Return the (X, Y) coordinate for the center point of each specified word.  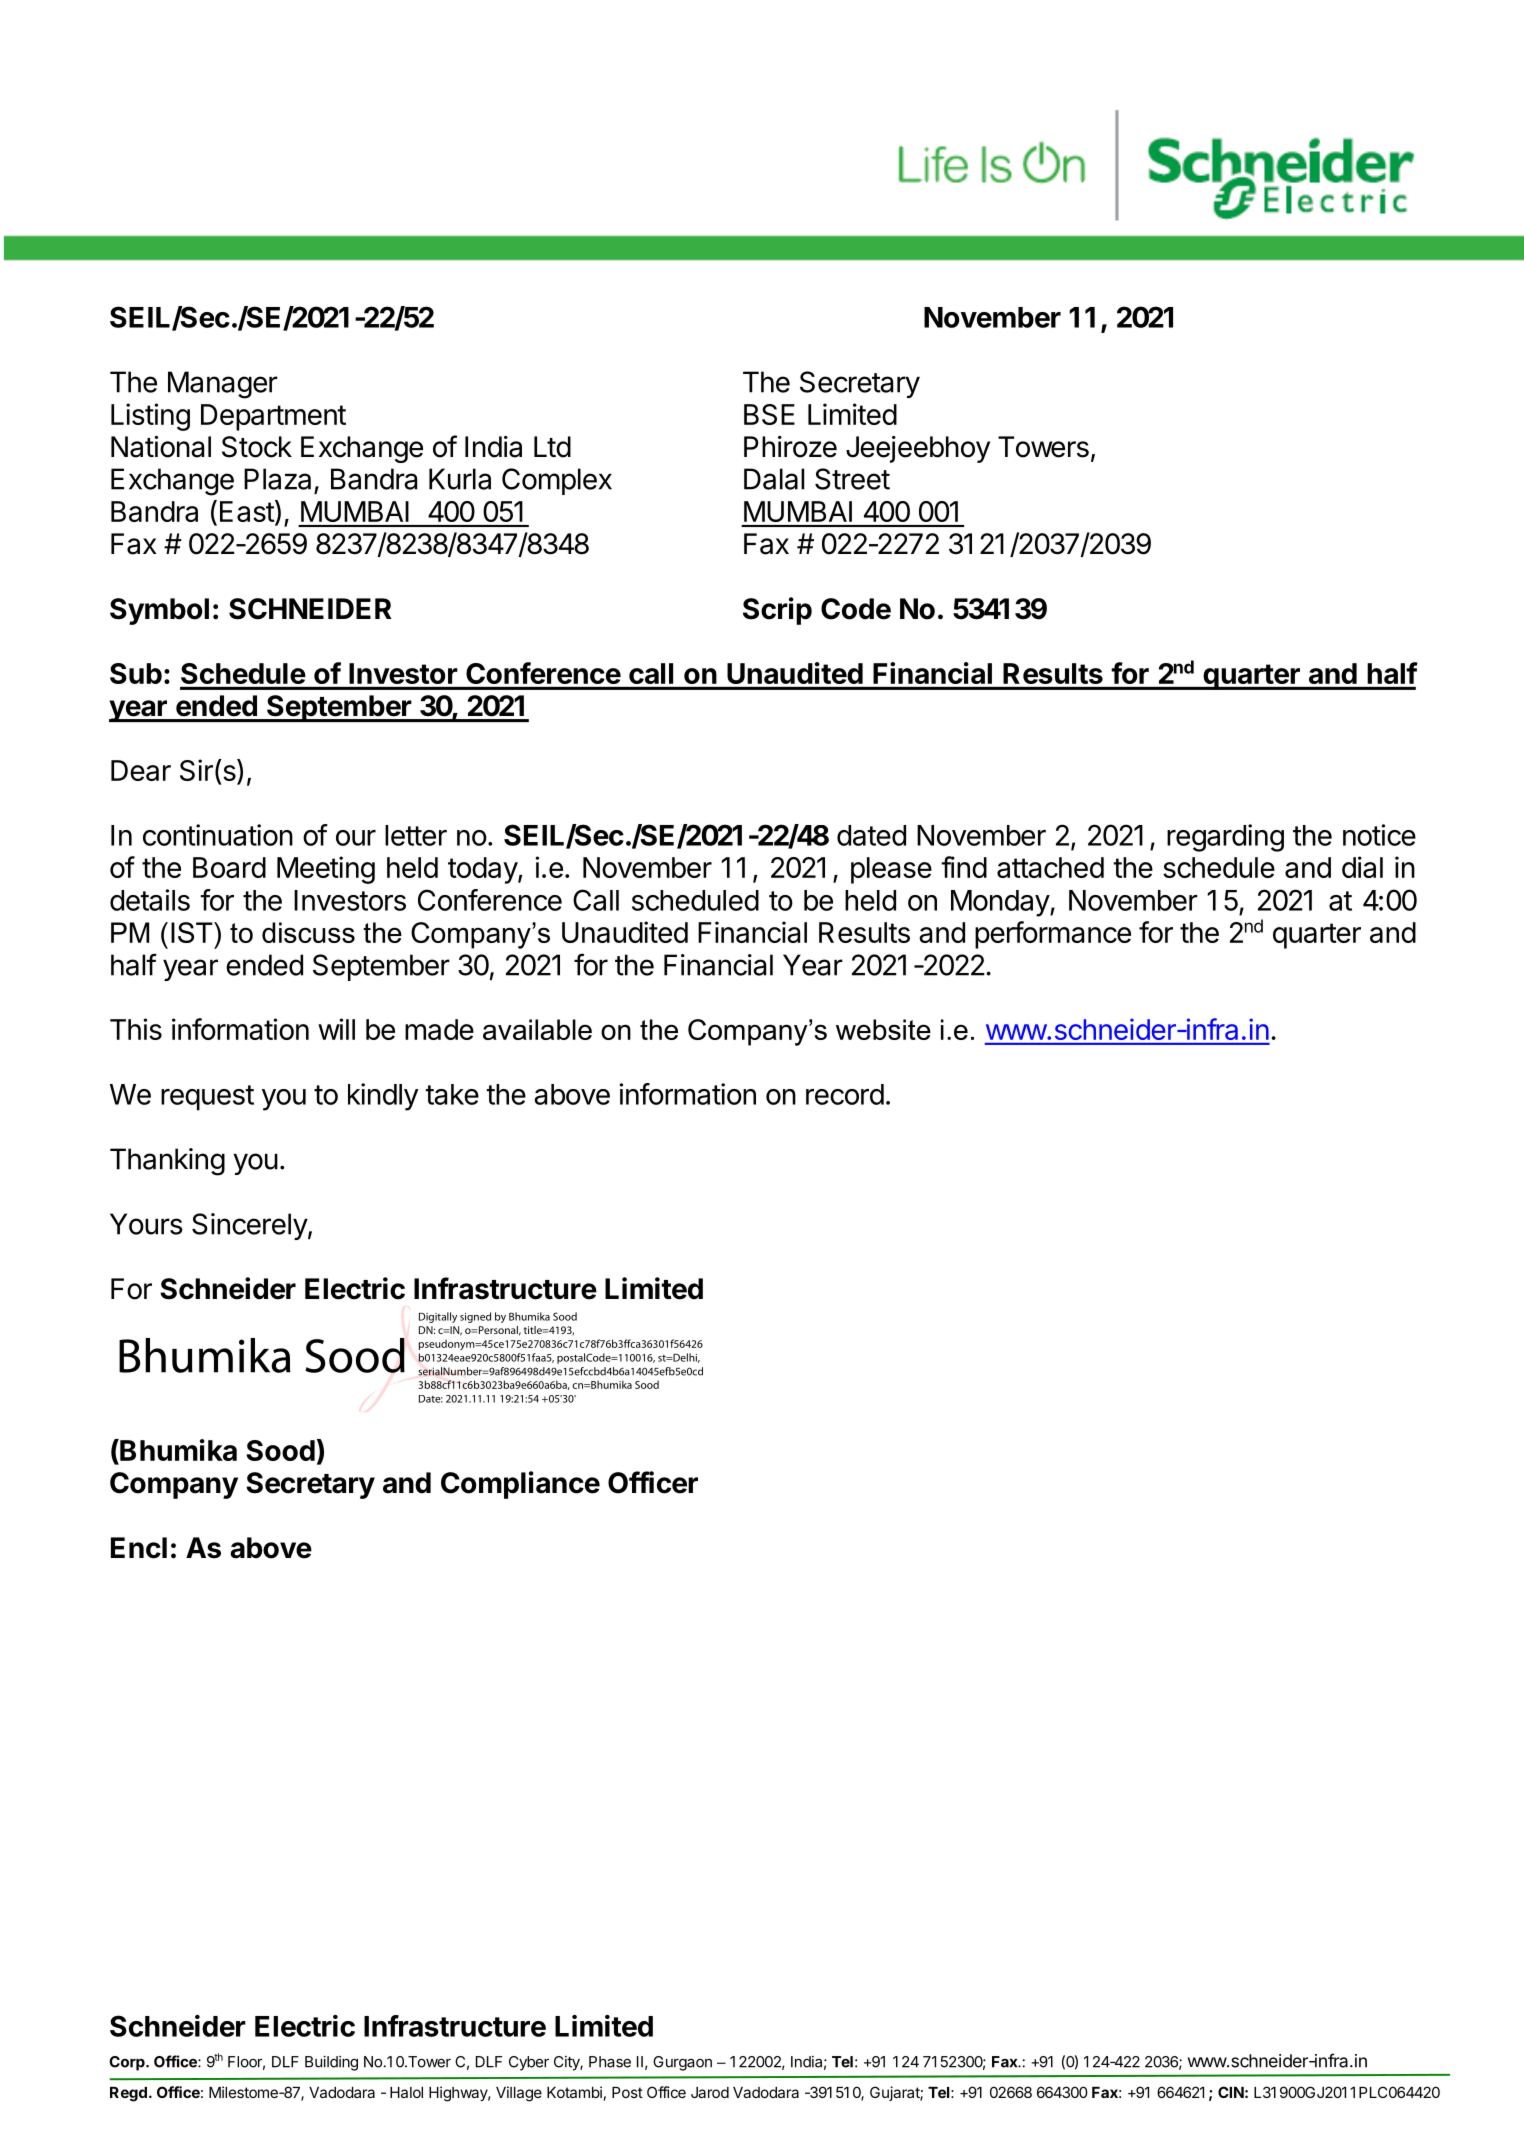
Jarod (710, 2092)
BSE (769, 414)
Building (331, 2063)
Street (852, 479)
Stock (257, 447)
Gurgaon (682, 2063)
